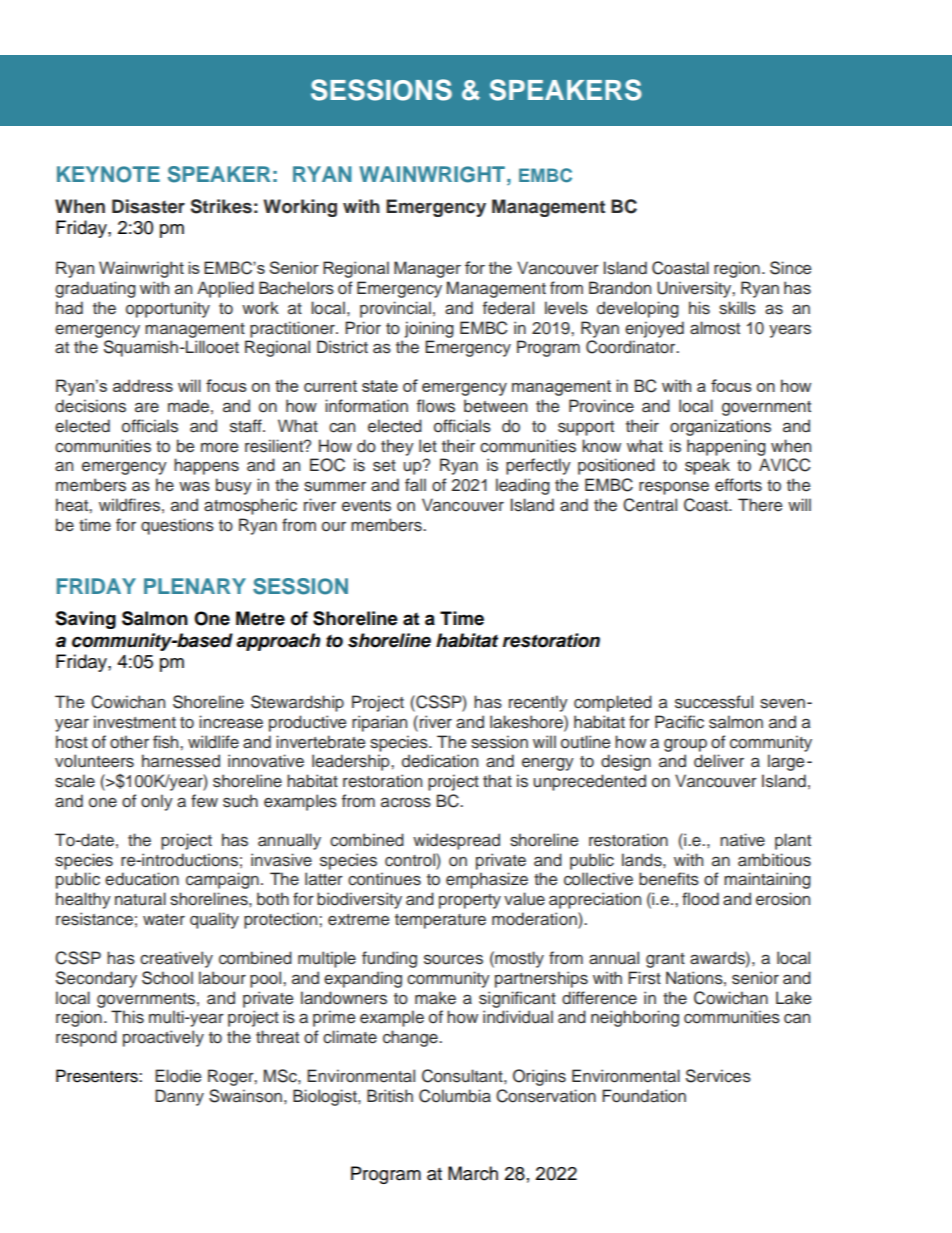  I want to click on temperature, so click(440, 921).
